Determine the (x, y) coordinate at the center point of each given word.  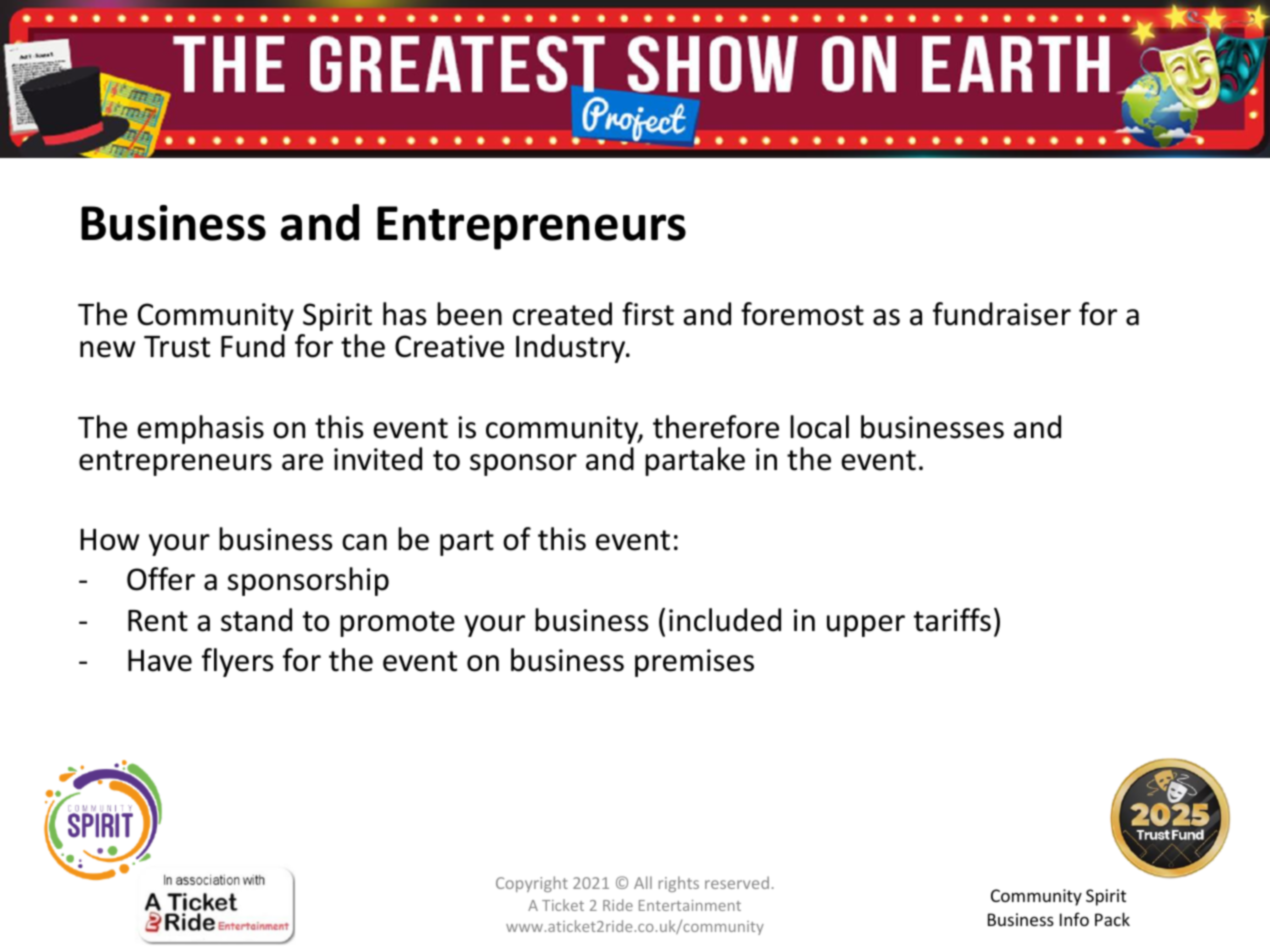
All (643, 882)
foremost (802, 314)
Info (1074, 919)
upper (866, 626)
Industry (572, 348)
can (364, 542)
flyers (238, 662)
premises (694, 663)
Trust (177, 347)
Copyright (532, 884)
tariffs (952, 620)
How (109, 539)
